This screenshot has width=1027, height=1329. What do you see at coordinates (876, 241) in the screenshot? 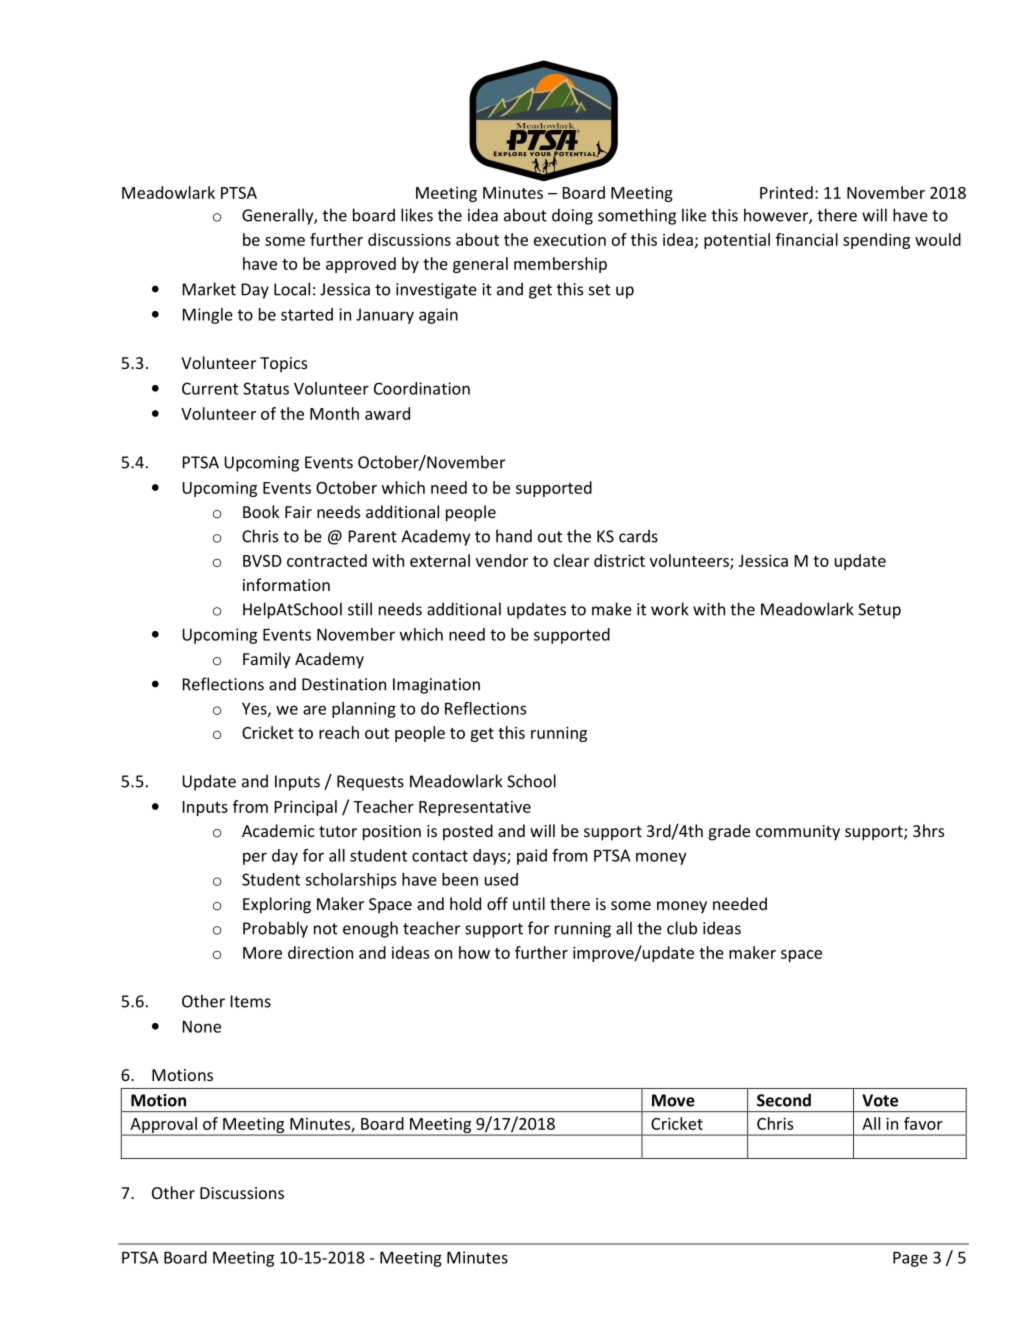
I see `spending` at bounding box center [876, 241].
